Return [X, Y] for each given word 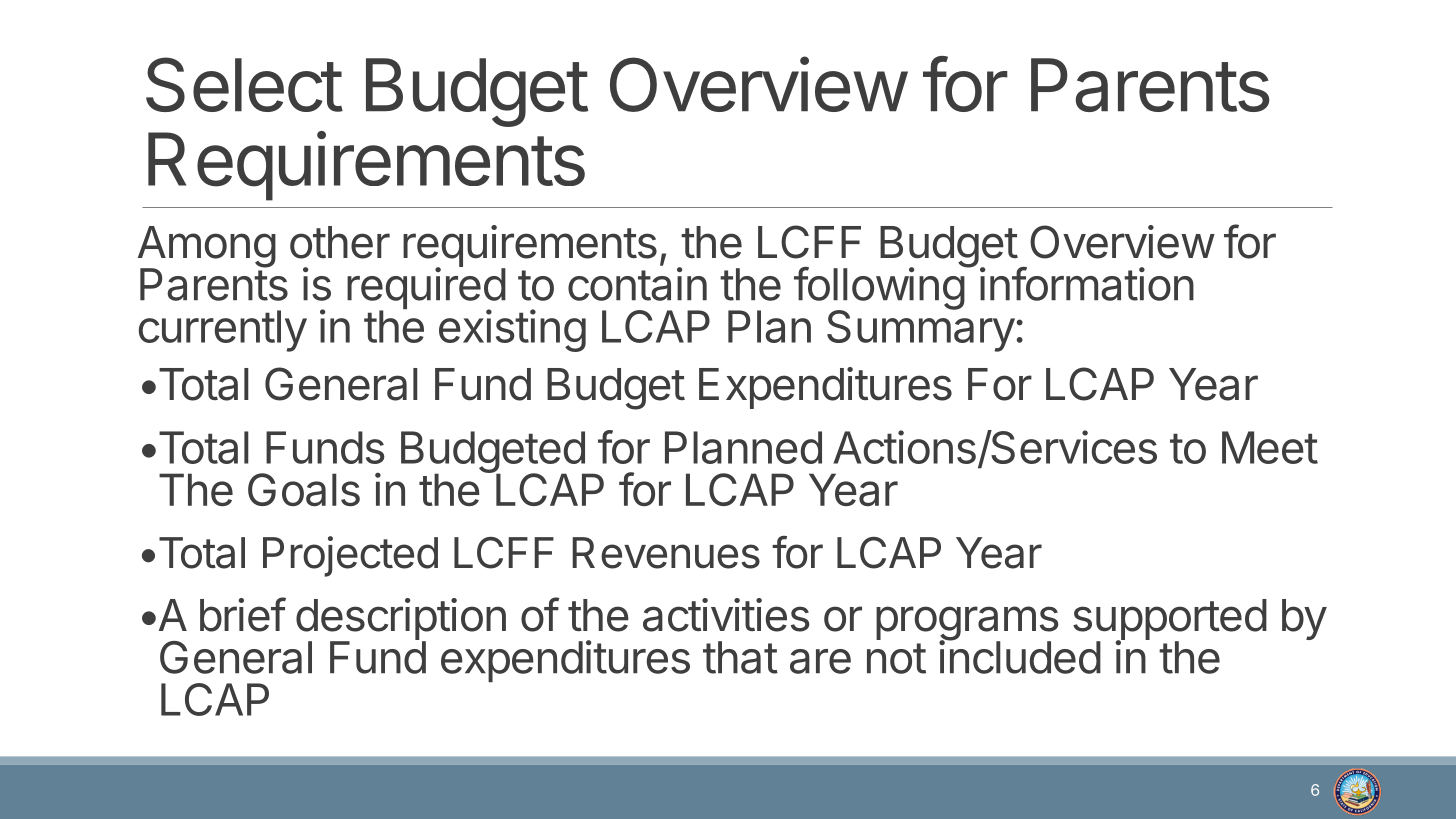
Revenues [666, 553]
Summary [921, 330]
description [401, 620]
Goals [304, 490]
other [340, 242]
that [740, 657]
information [1087, 283]
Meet [1270, 447]
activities [726, 615]
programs [967, 624]
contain [637, 284]
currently [223, 331]
